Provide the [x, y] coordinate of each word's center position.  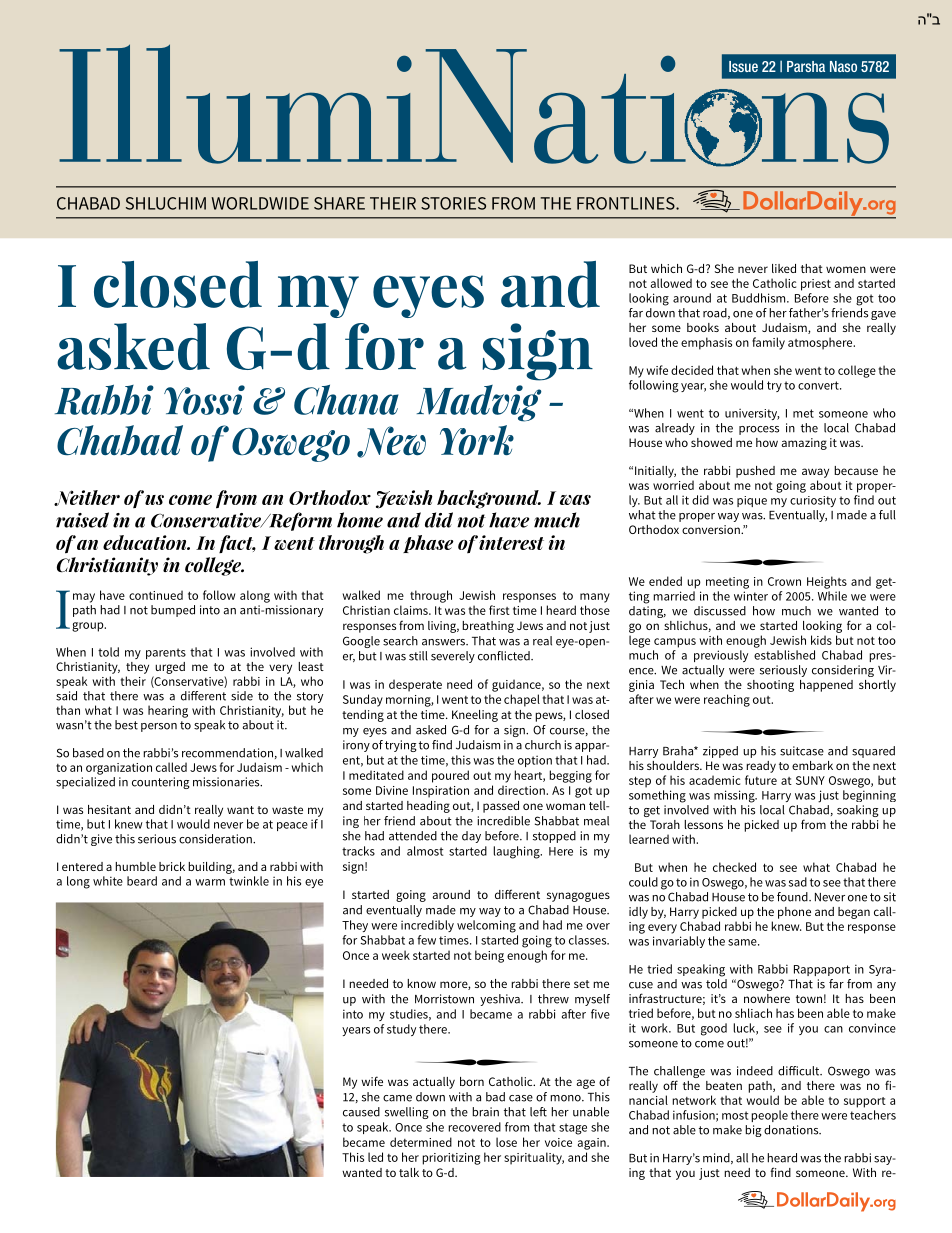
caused [361, 1112]
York [477, 440]
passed [501, 807]
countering [160, 783]
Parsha [806, 66]
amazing [804, 444]
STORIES [453, 203]
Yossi [204, 400]
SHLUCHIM [166, 203]
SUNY [810, 780]
